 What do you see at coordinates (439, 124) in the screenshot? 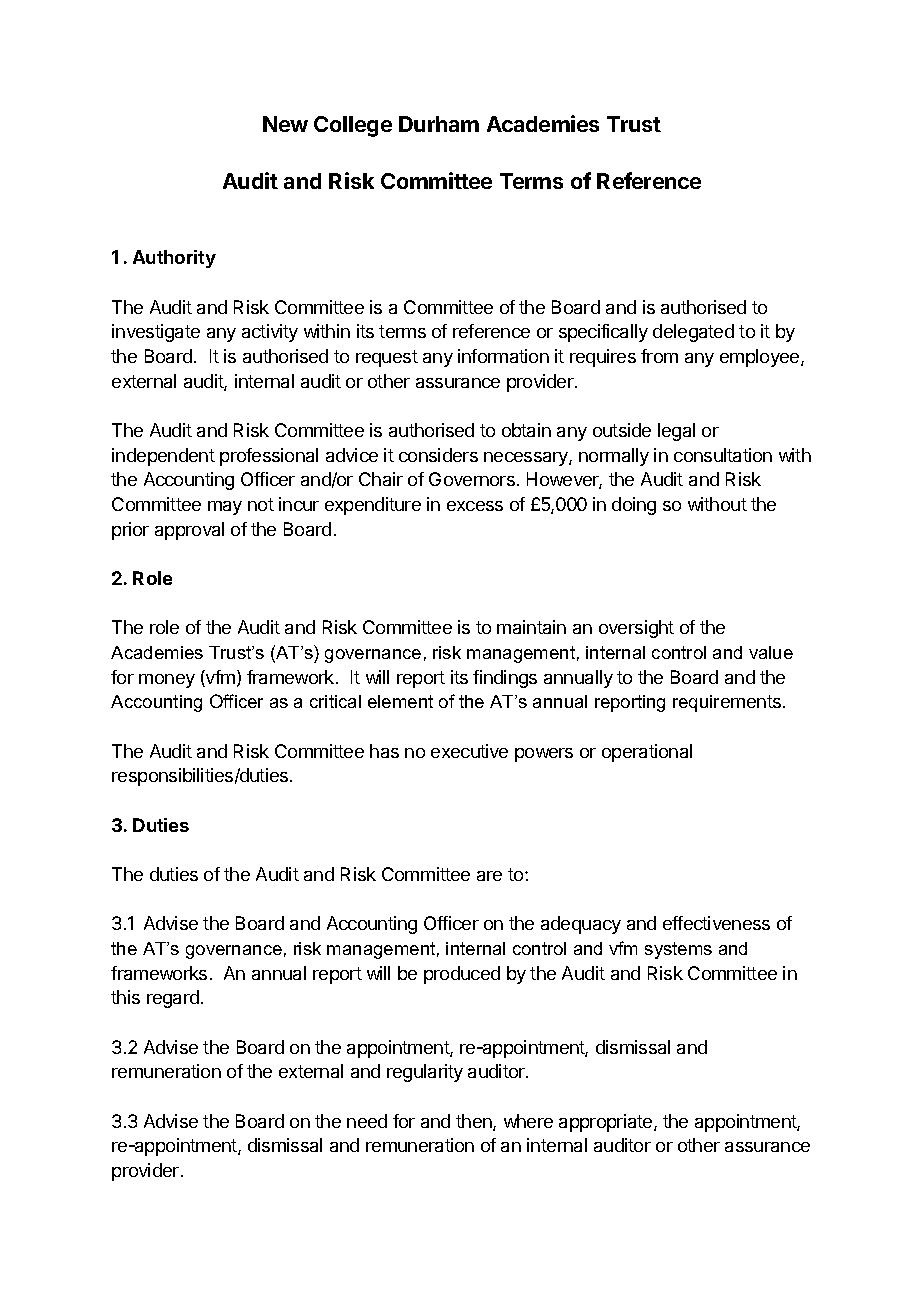
I see `Durham` at bounding box center [439, 124].
